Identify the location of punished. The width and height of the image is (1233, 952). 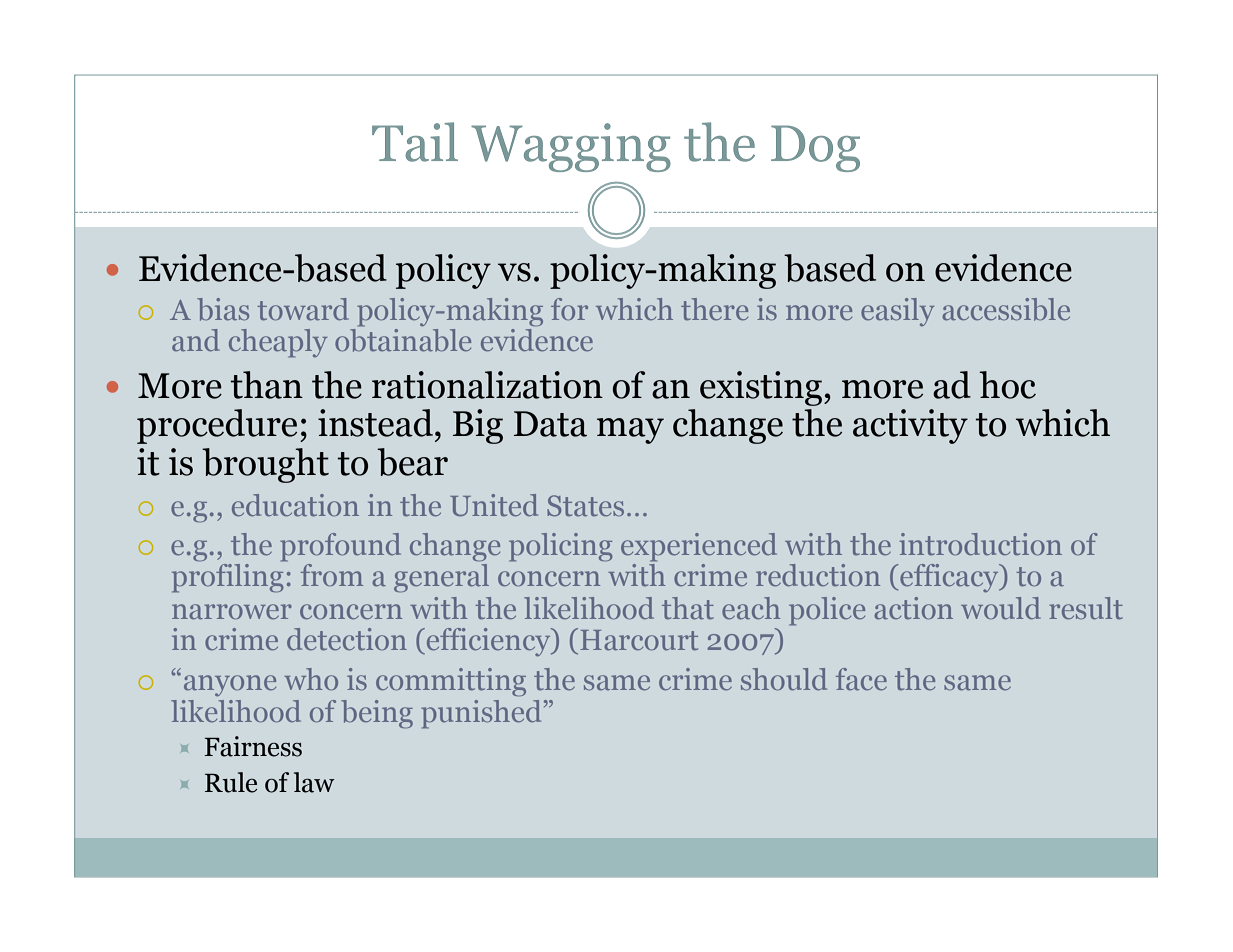
(481, 714).
